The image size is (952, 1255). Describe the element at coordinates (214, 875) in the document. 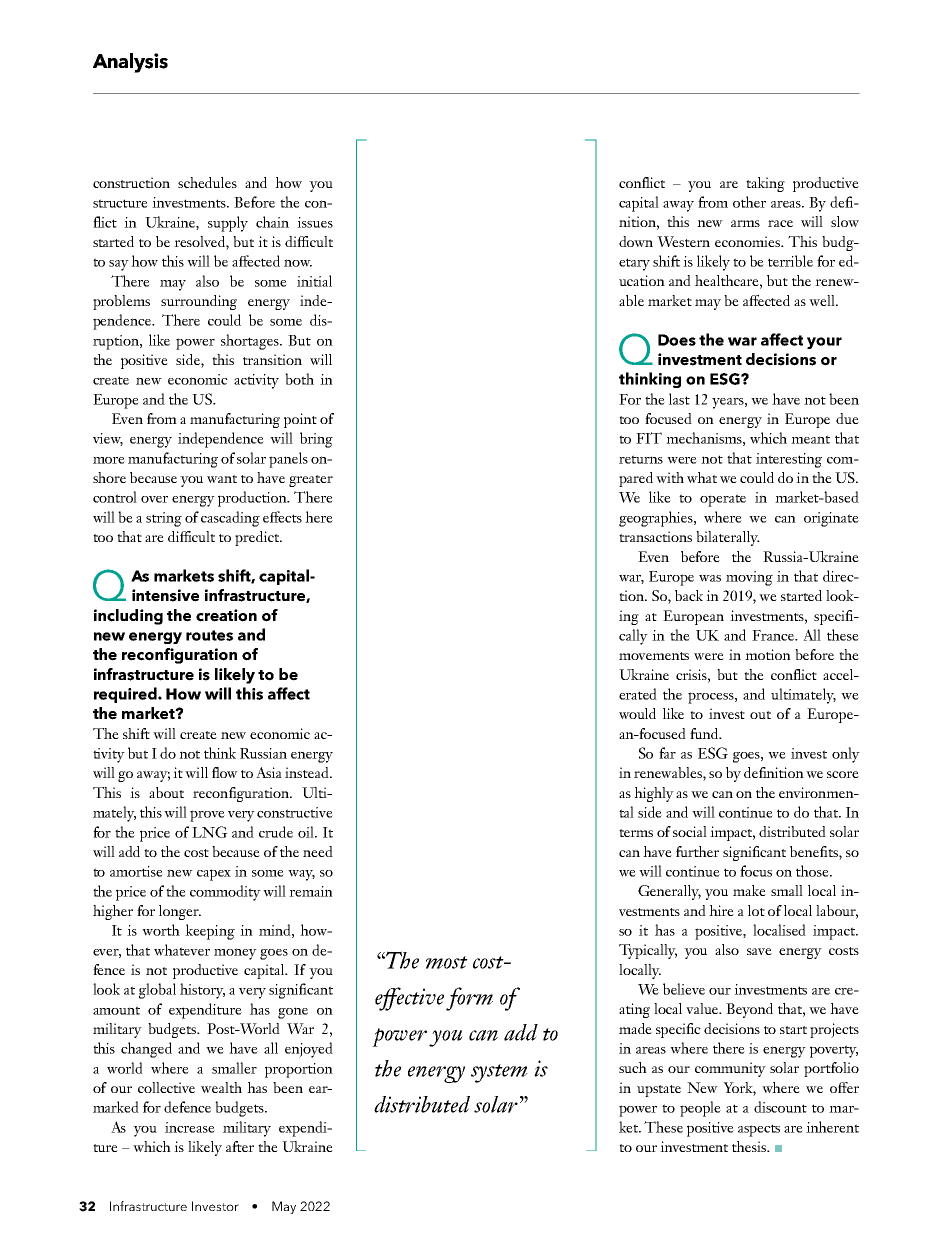

I see `capex` at that location.
